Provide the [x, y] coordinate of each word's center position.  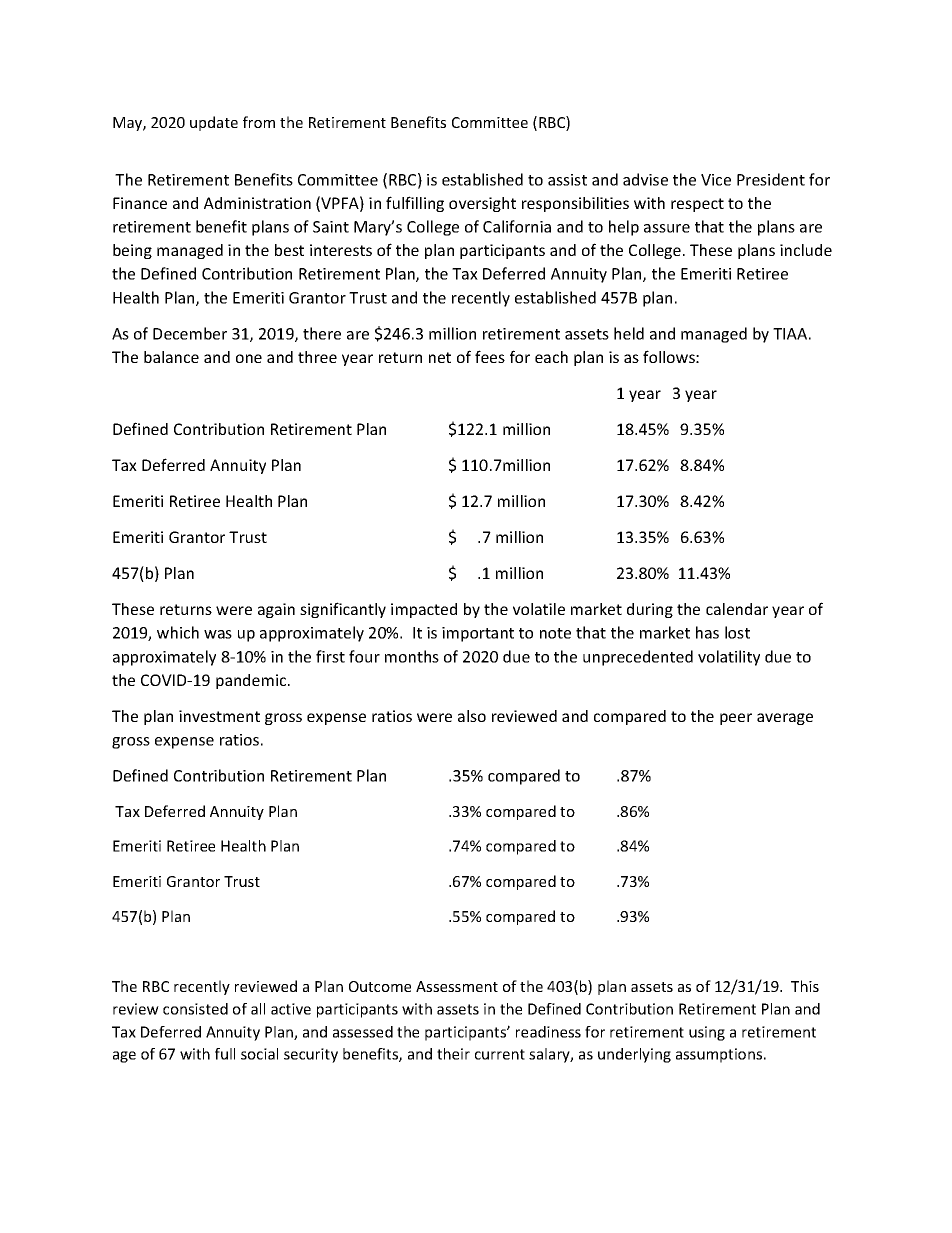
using [707, 1033]
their [453, 1054]
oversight [482, 204]
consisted [195, 1009]
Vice [716, 180]
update [214, 123]
